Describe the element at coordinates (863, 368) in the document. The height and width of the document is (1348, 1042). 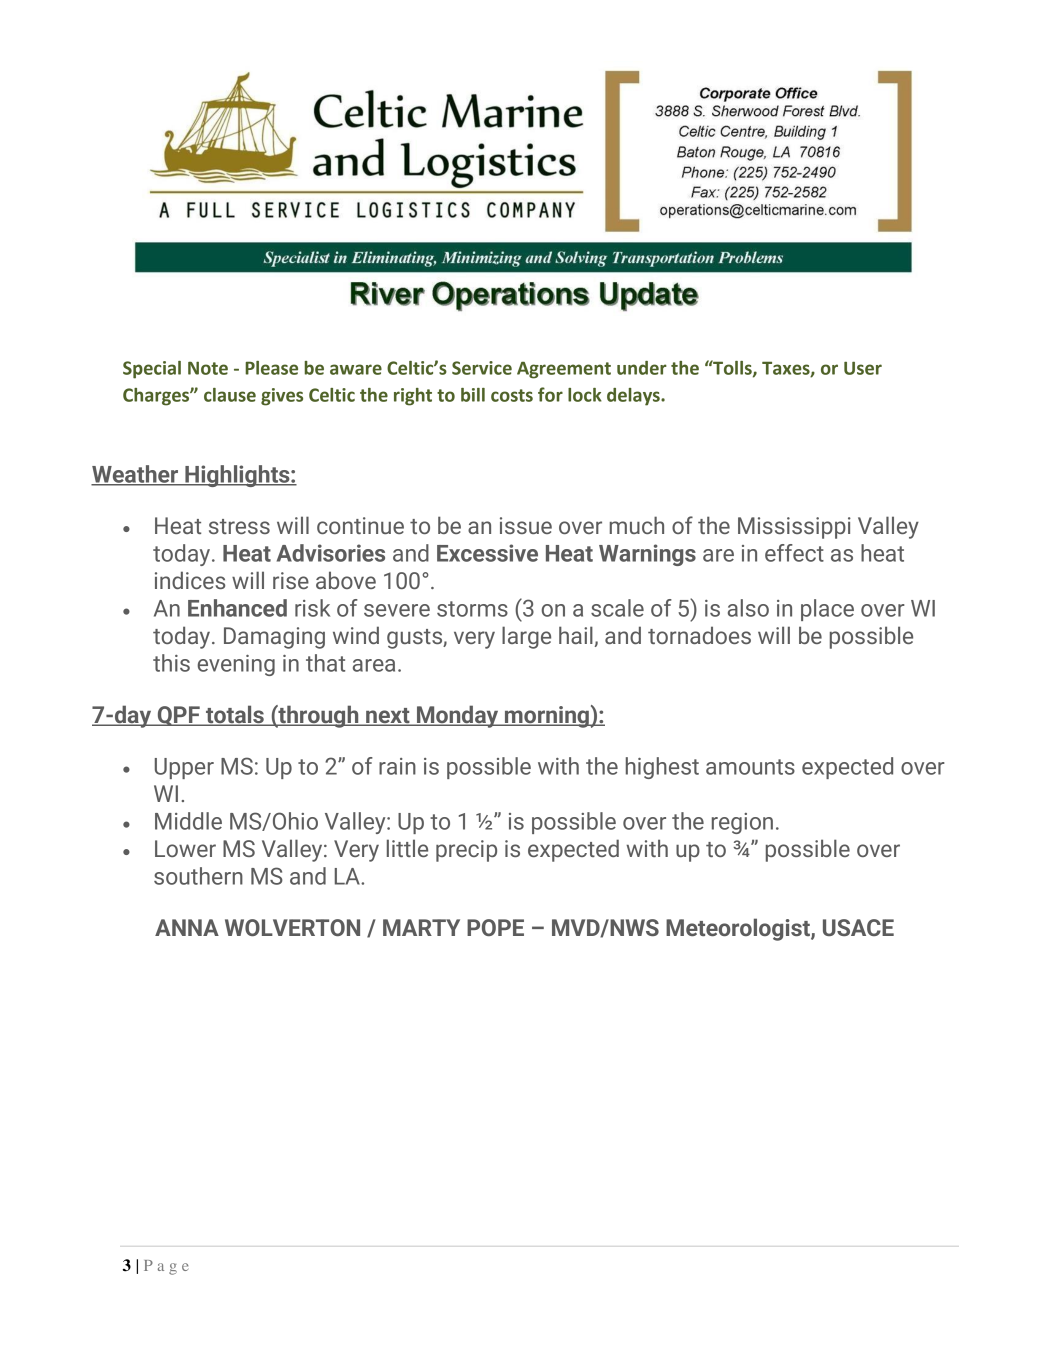
I see `User` at that location.
